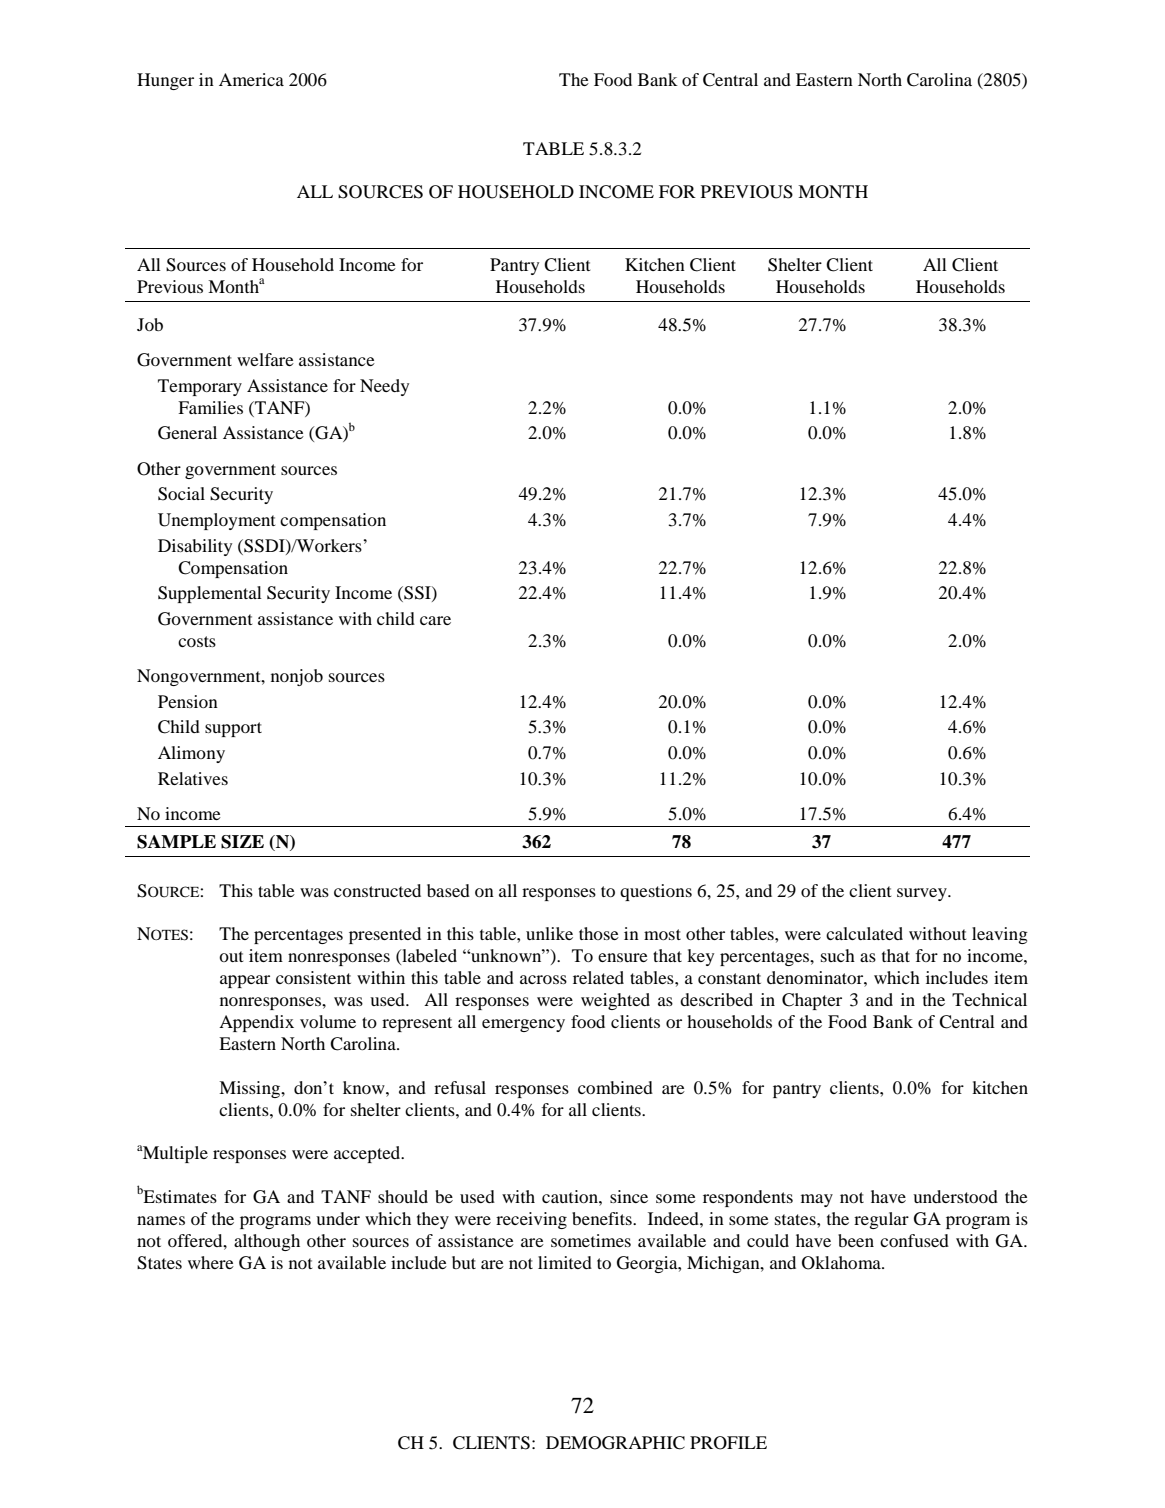 This page has height=1508, width=1165. I want to click on where, so click(211, 1262).
